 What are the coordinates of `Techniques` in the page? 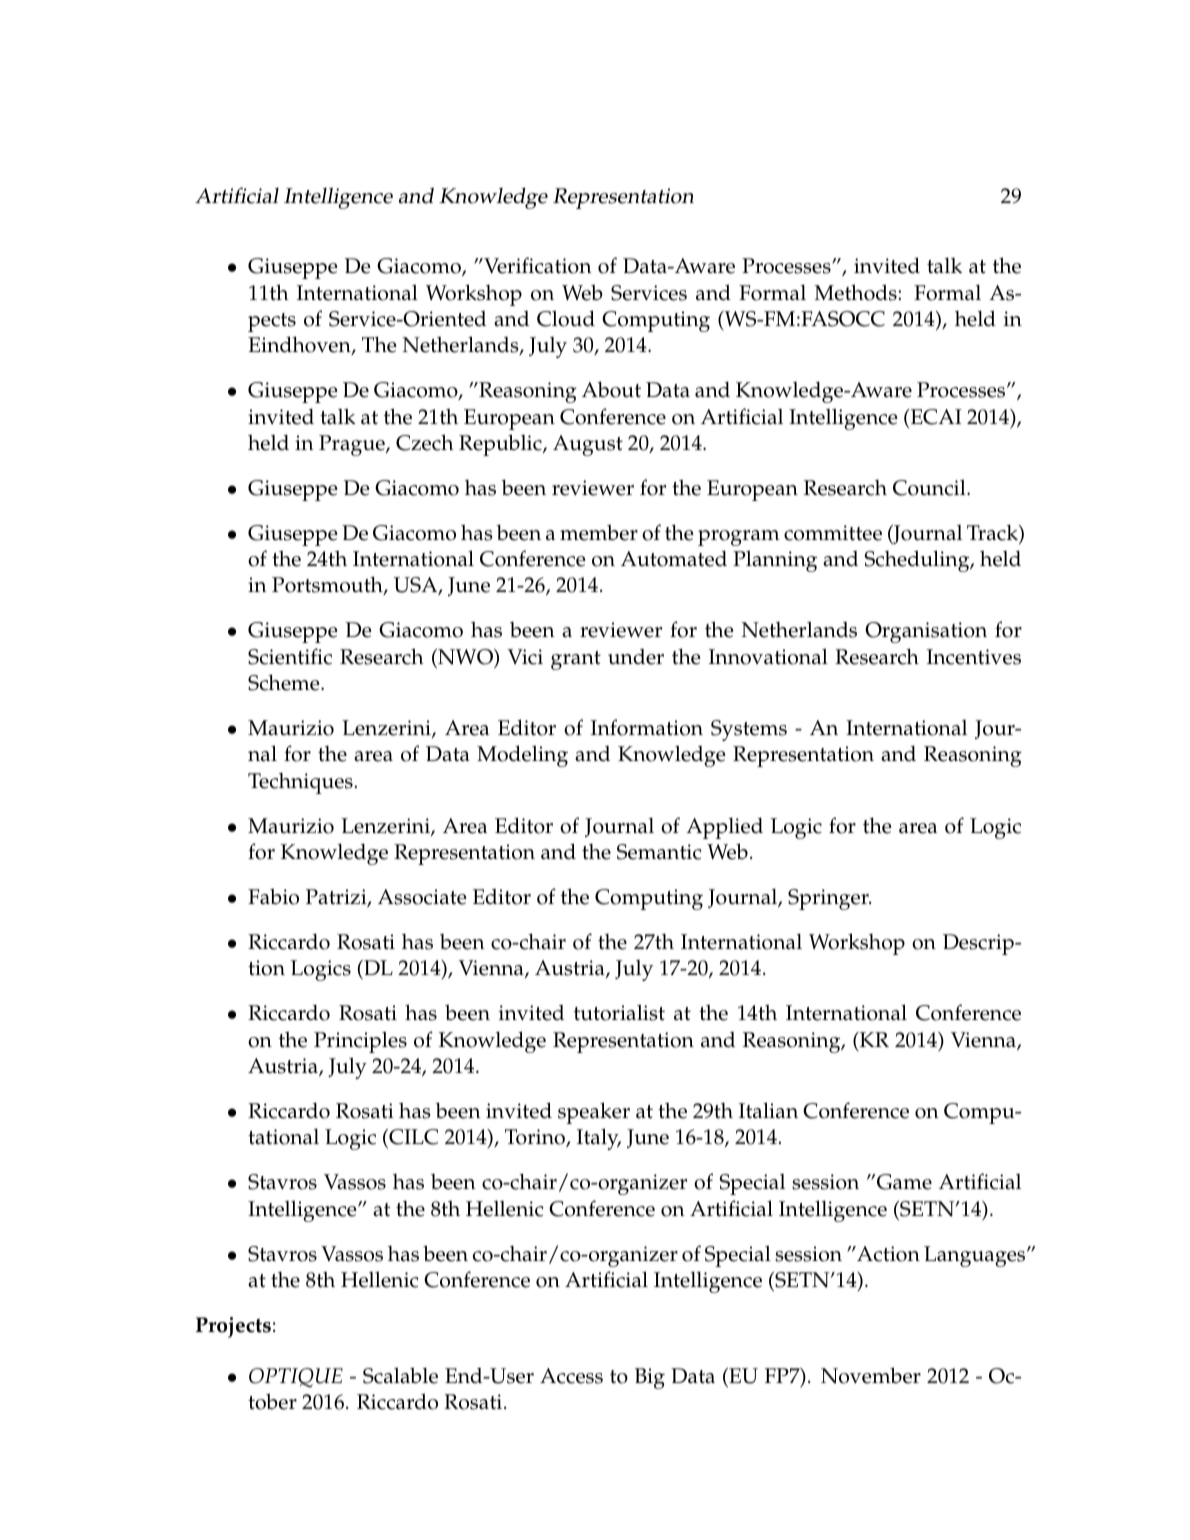 It's located at (300, 783).
